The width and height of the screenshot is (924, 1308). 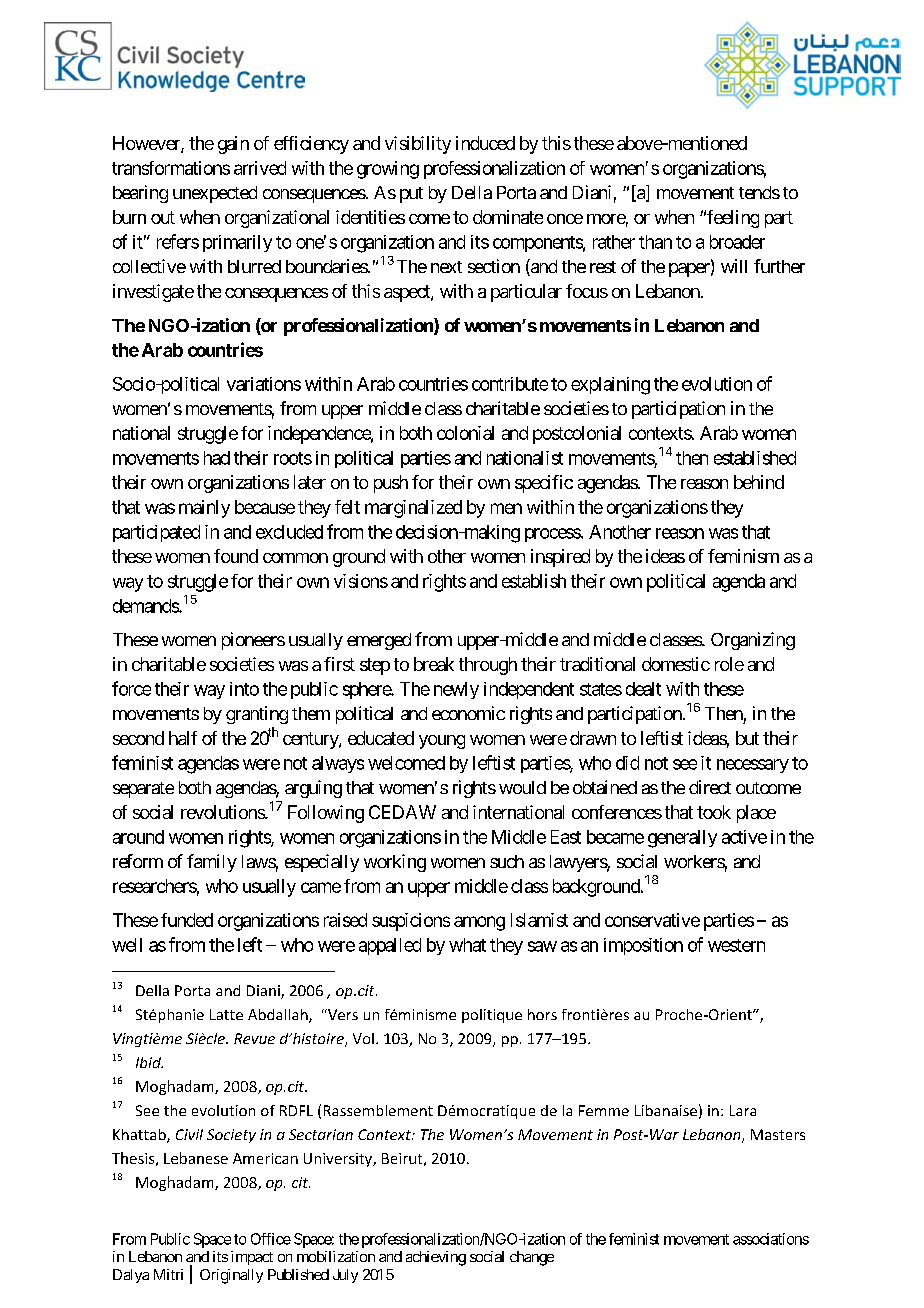 I want to click on economic, so click(x=468, y=713).
